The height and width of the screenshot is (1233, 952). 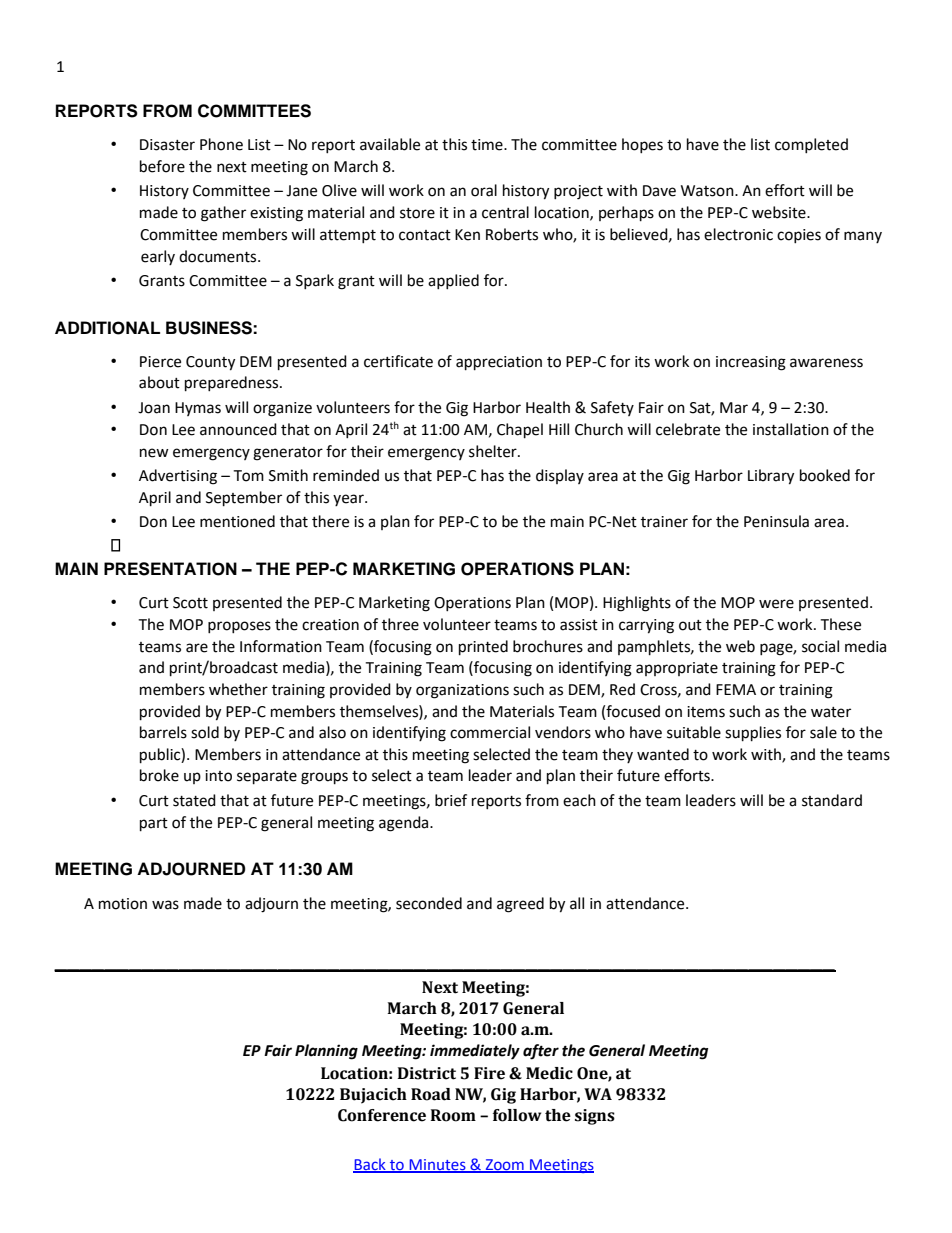 What do you see at coordinates (370, 1165) in the screenshot?
I see `Back` at bounding box center [370, 1165].
